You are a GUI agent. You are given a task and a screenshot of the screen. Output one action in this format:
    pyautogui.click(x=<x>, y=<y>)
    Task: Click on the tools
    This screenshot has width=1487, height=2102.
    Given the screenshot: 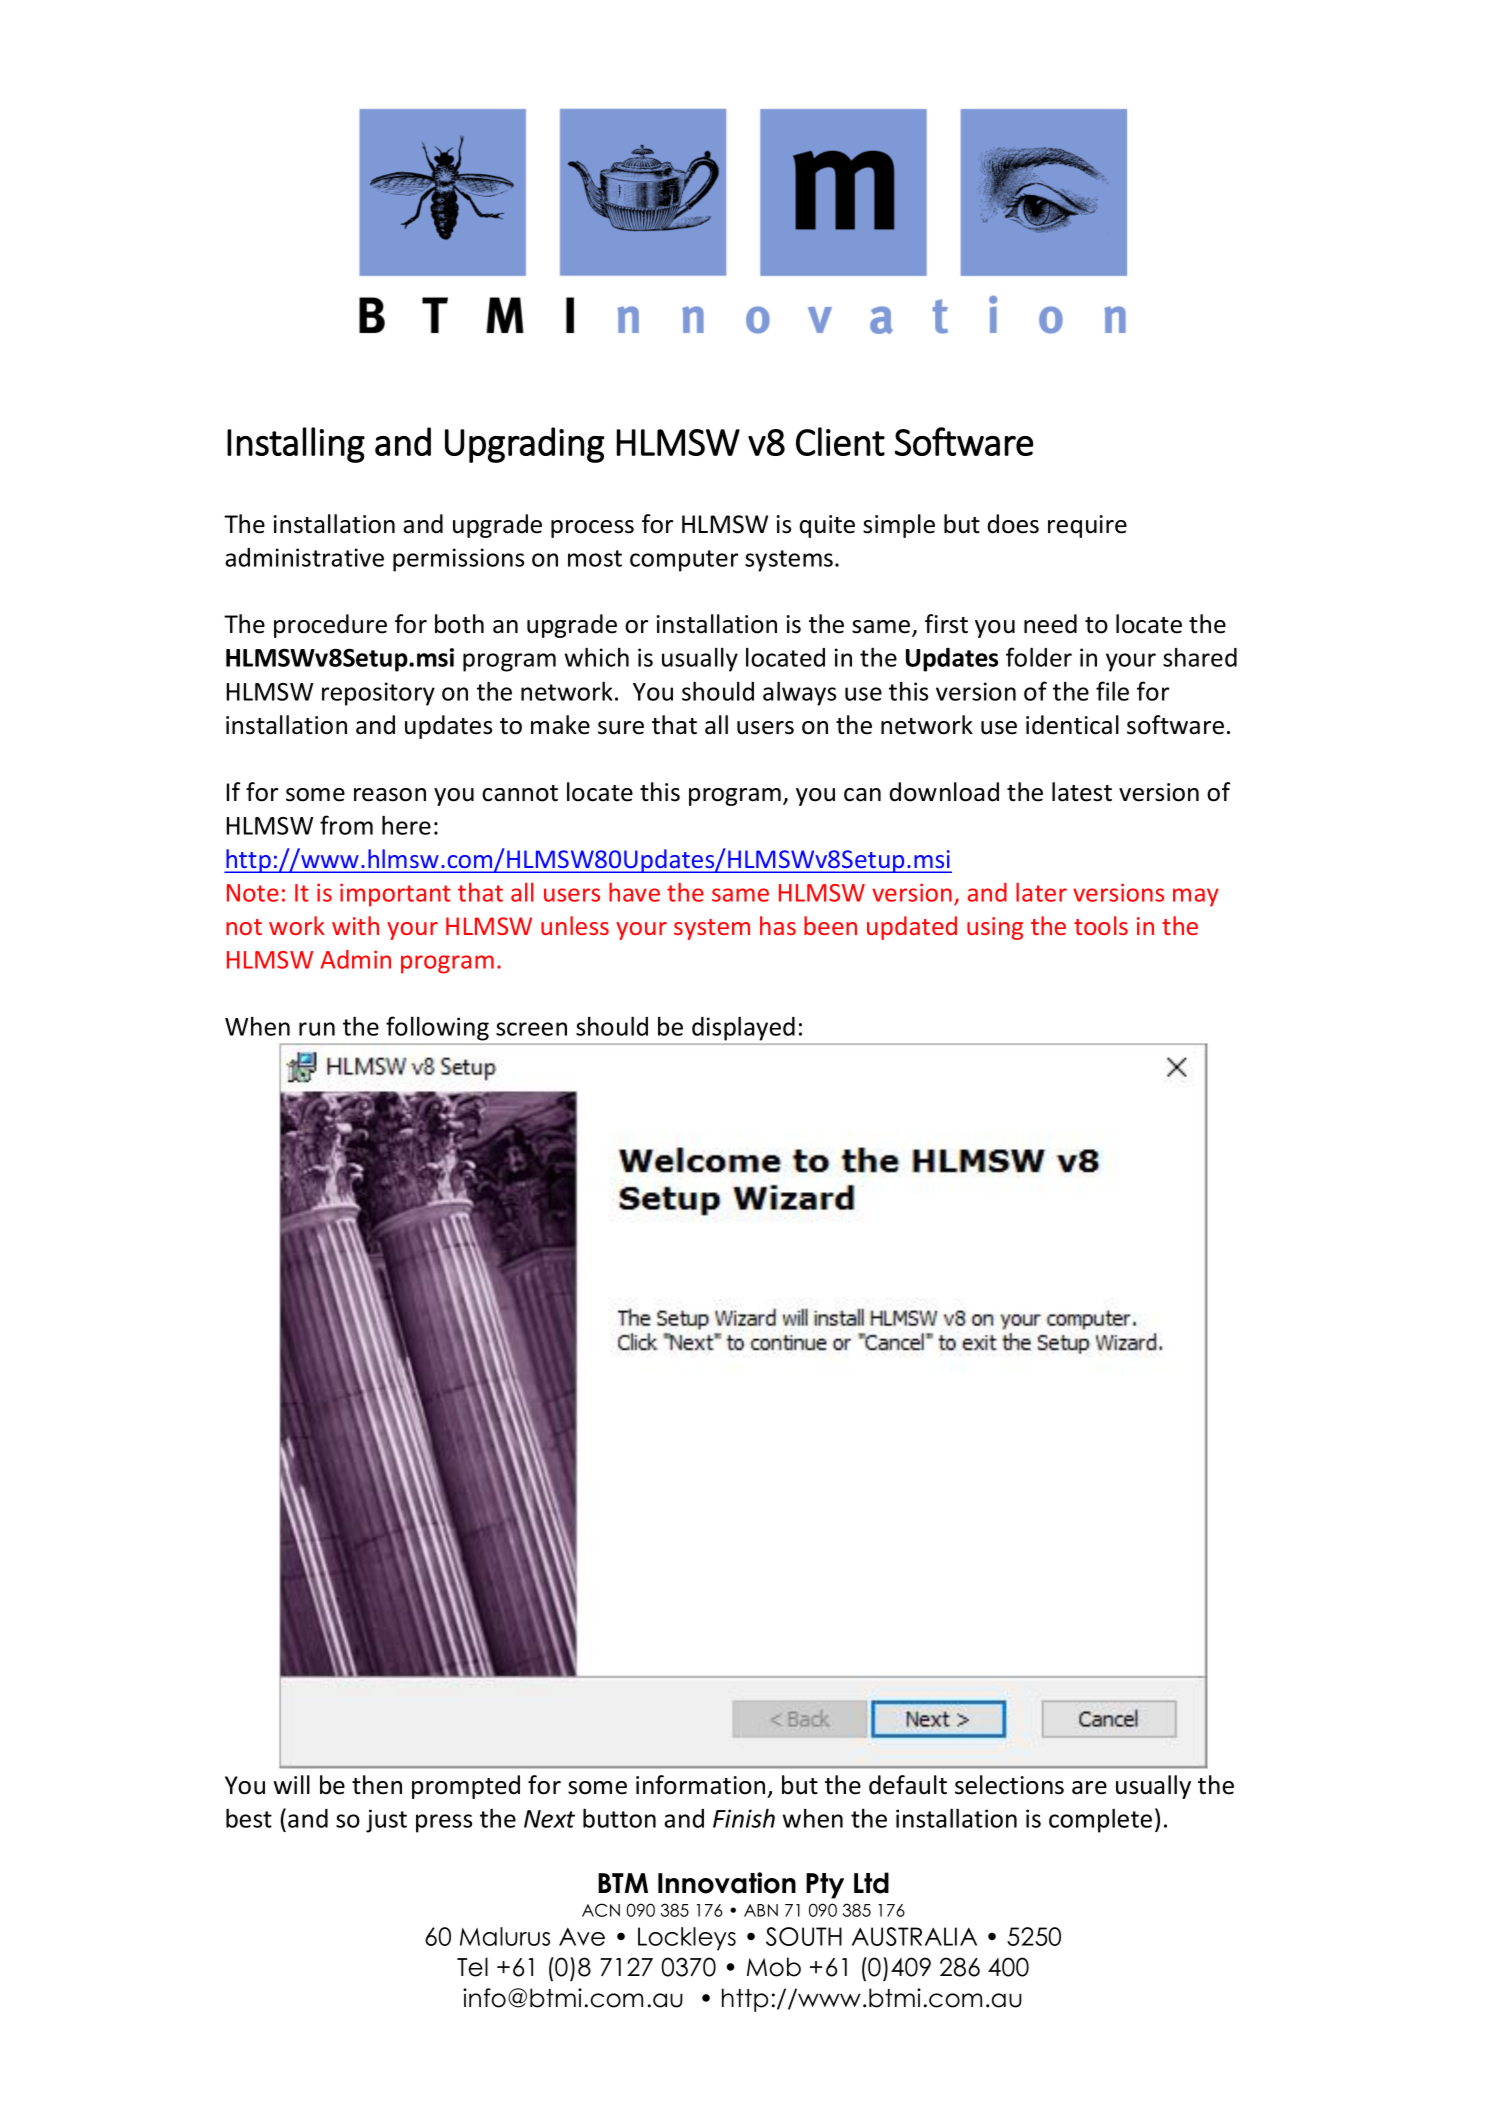 What is the action you would take?
    pyautogui.click(x=1101, y=925)
